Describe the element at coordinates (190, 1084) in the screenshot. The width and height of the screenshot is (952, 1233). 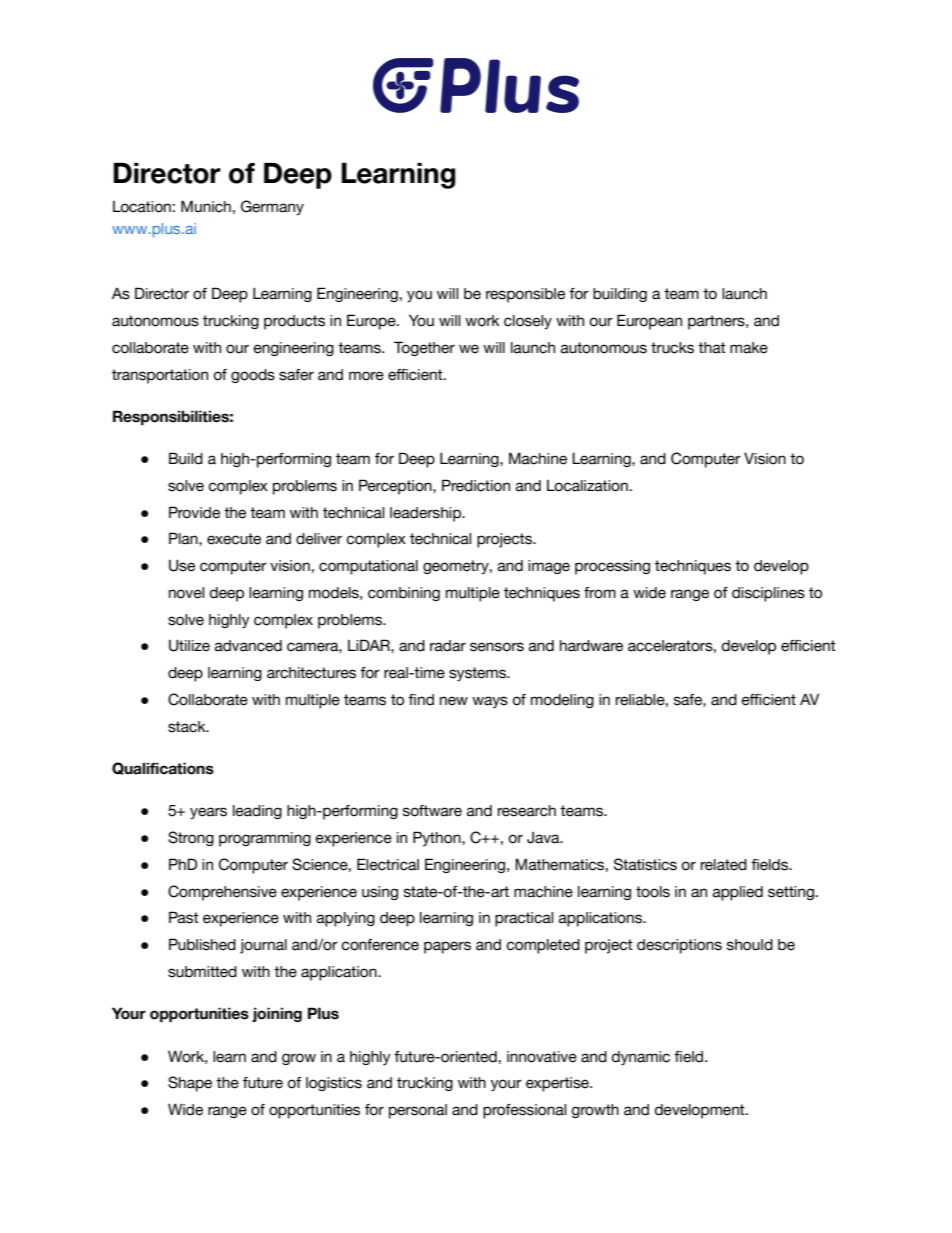
I see `Shape` at that location.
